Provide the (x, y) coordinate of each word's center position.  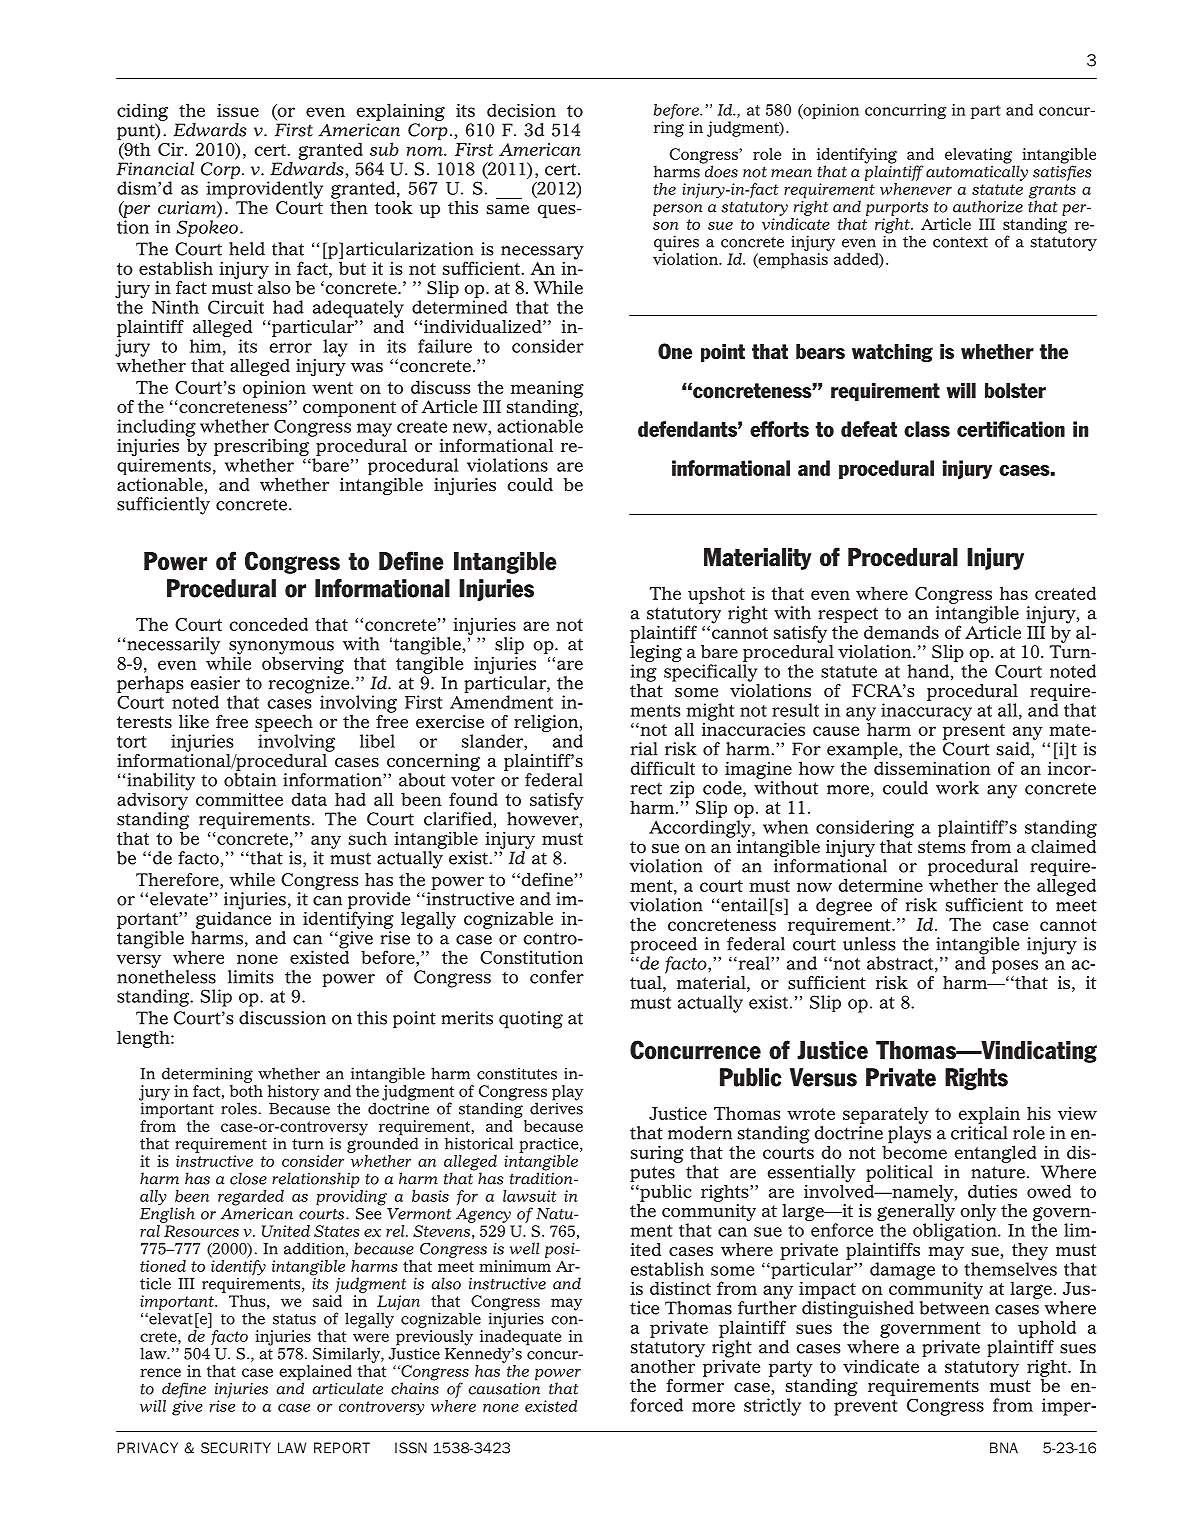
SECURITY (236, 1448)
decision (521, 110)
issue (238, 110)
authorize (988, 206)
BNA (1004, 1448)
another (664, 1365)
